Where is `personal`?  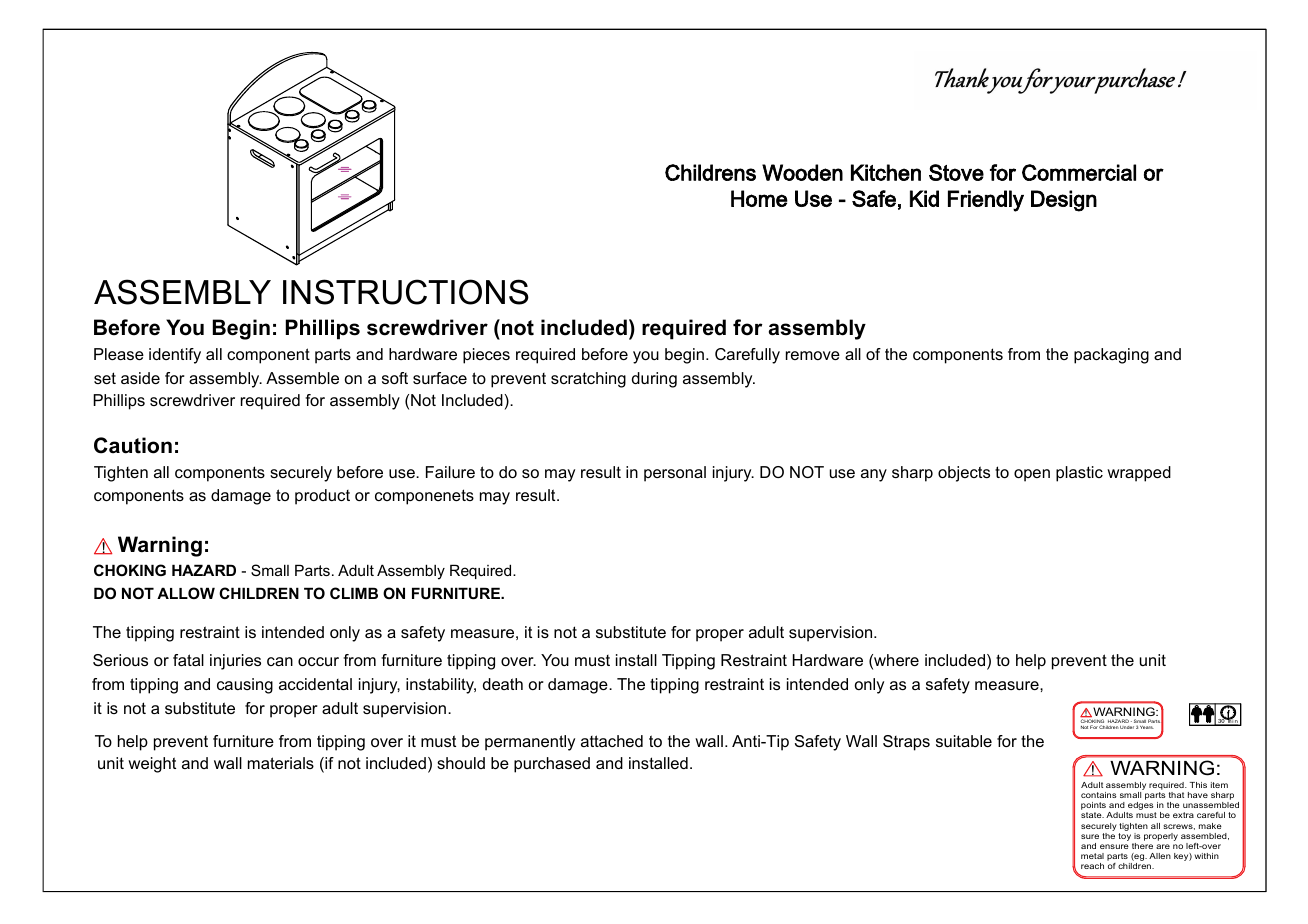
personal is located at coordinates (675, 474).
